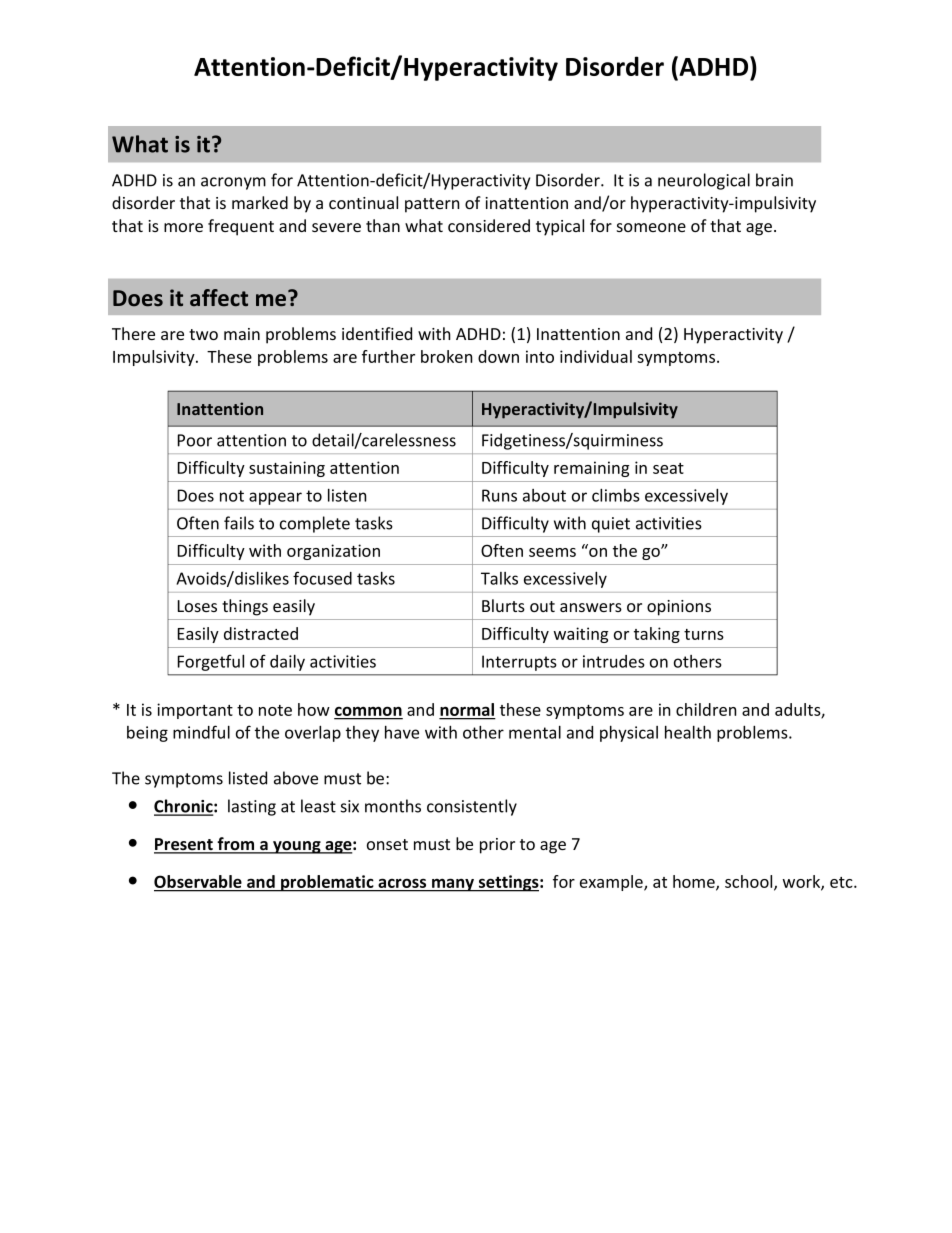 This image has width=952, height=1233. I want to click on from, so click(236, 845).
